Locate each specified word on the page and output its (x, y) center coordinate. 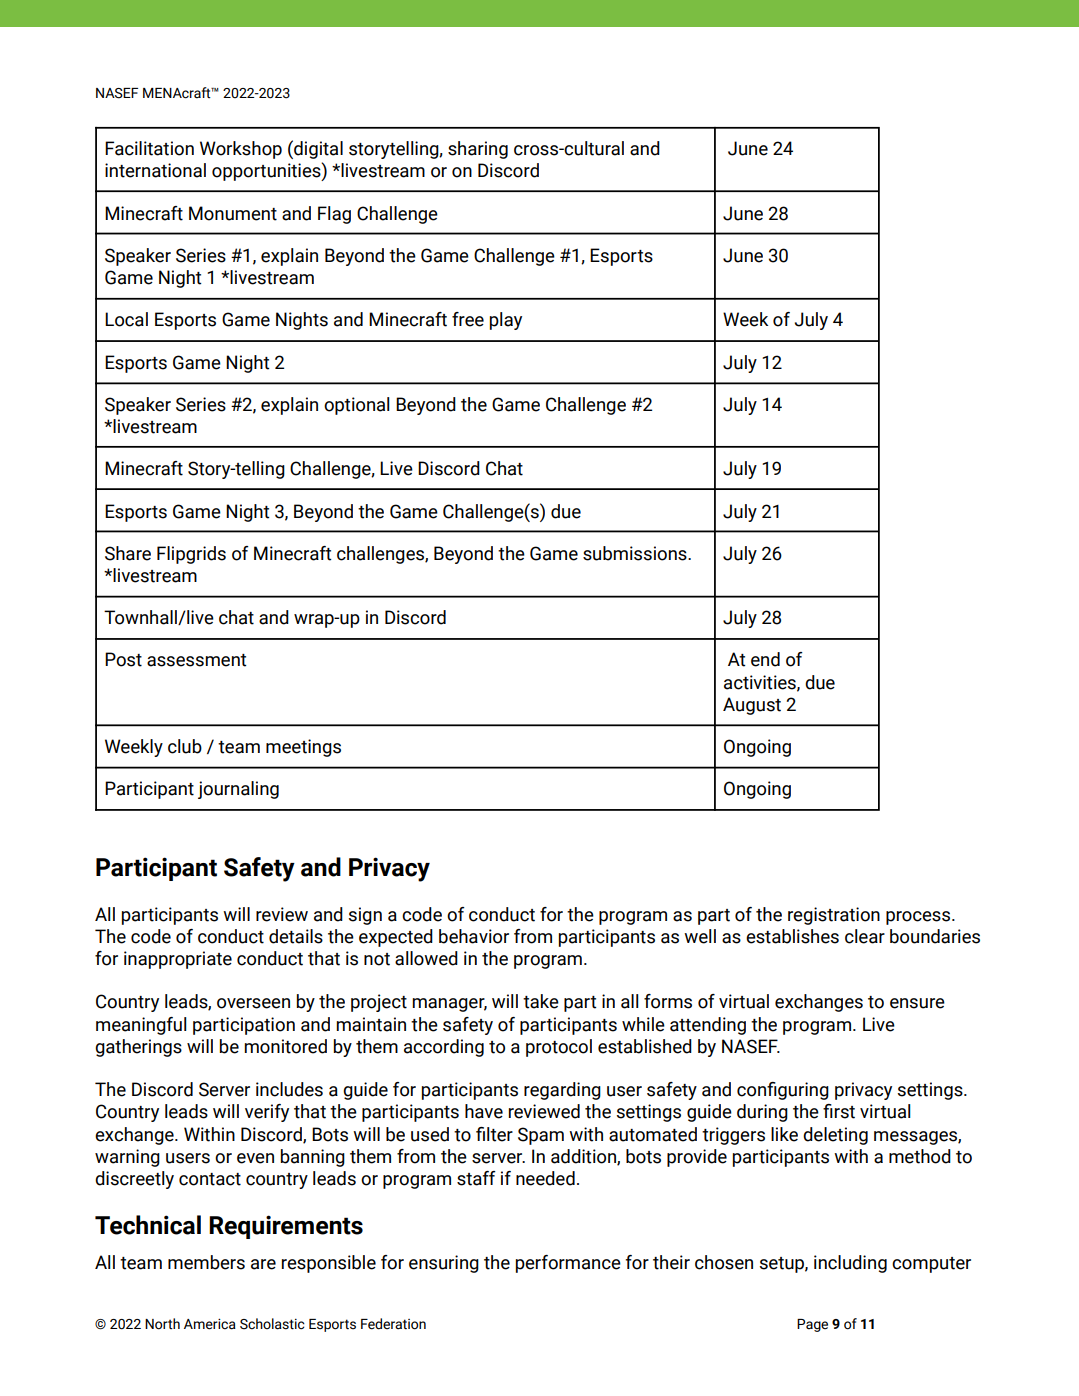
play (506, 321)
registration (834, 916)
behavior (474, 936)
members (206, 1262)
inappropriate (178, 960)
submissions (636, 553)
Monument (233, 213)
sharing (478, 150)
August (752, 706)
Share (128, 553)
